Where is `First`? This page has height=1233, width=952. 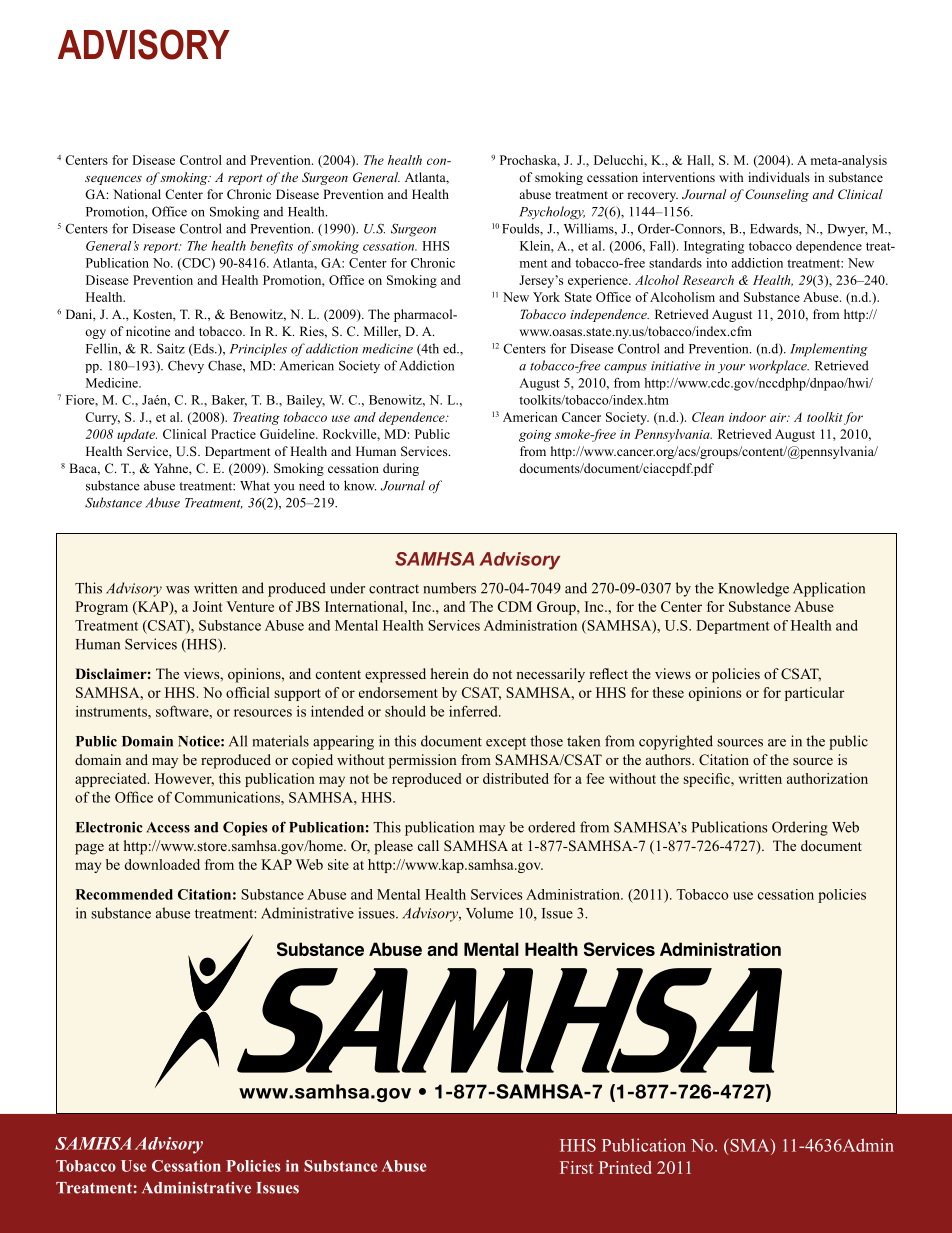
First is located at coordinates (576, 1167).
